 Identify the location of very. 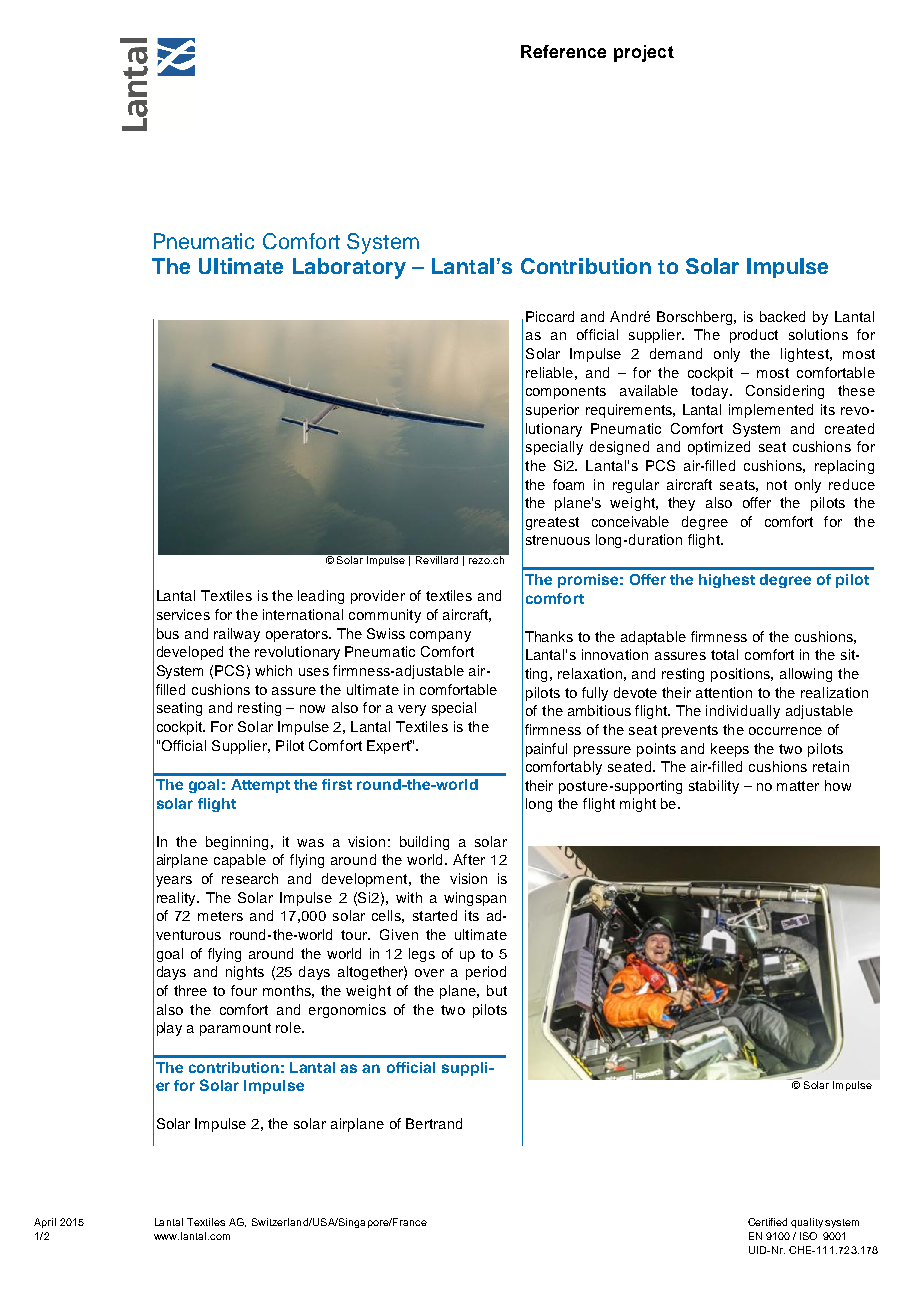
(412, 710).
